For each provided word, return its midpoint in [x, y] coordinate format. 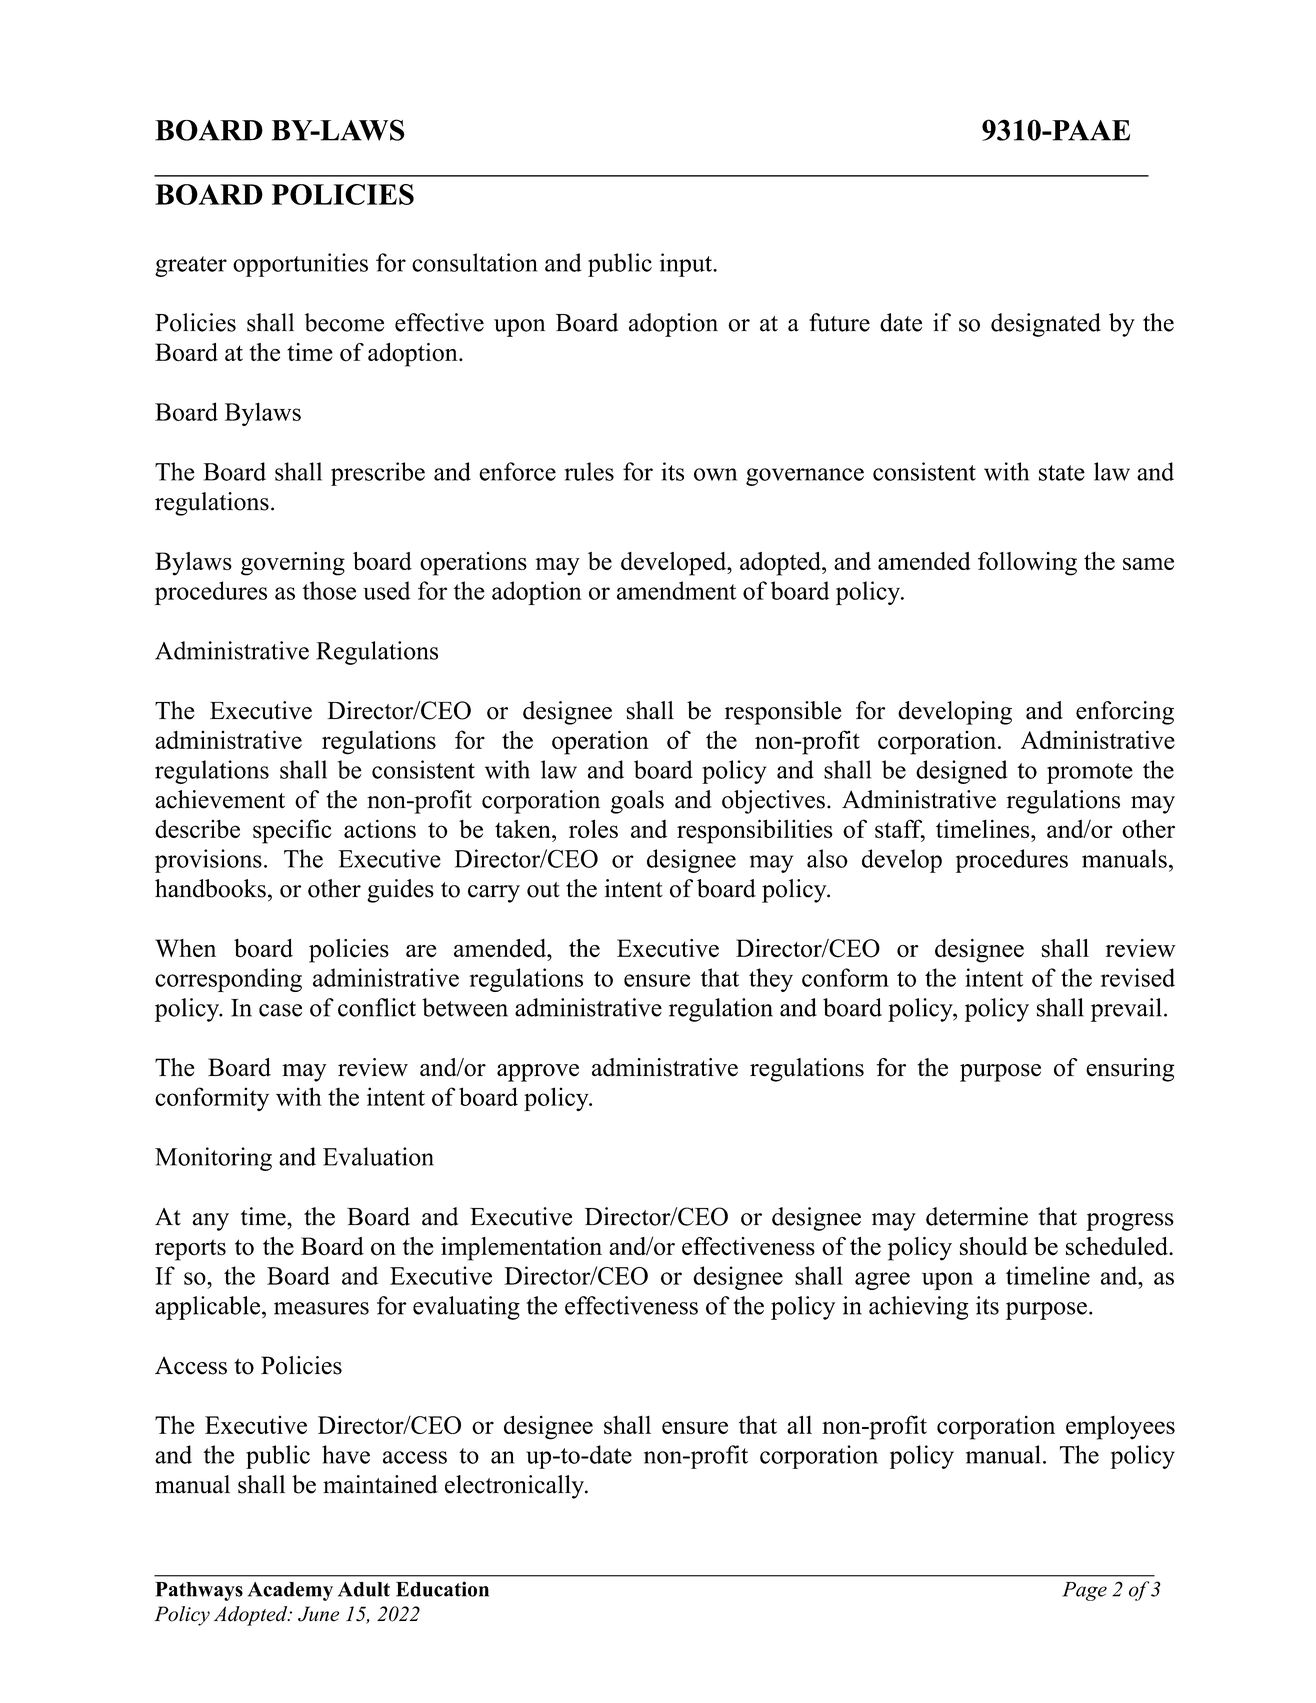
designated [1046, 325]
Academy [290, 1591]
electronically [515, 1487]
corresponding [228, 980]
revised [1138, 977]
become [344, 322]
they [771, 980]
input [687, 265]
